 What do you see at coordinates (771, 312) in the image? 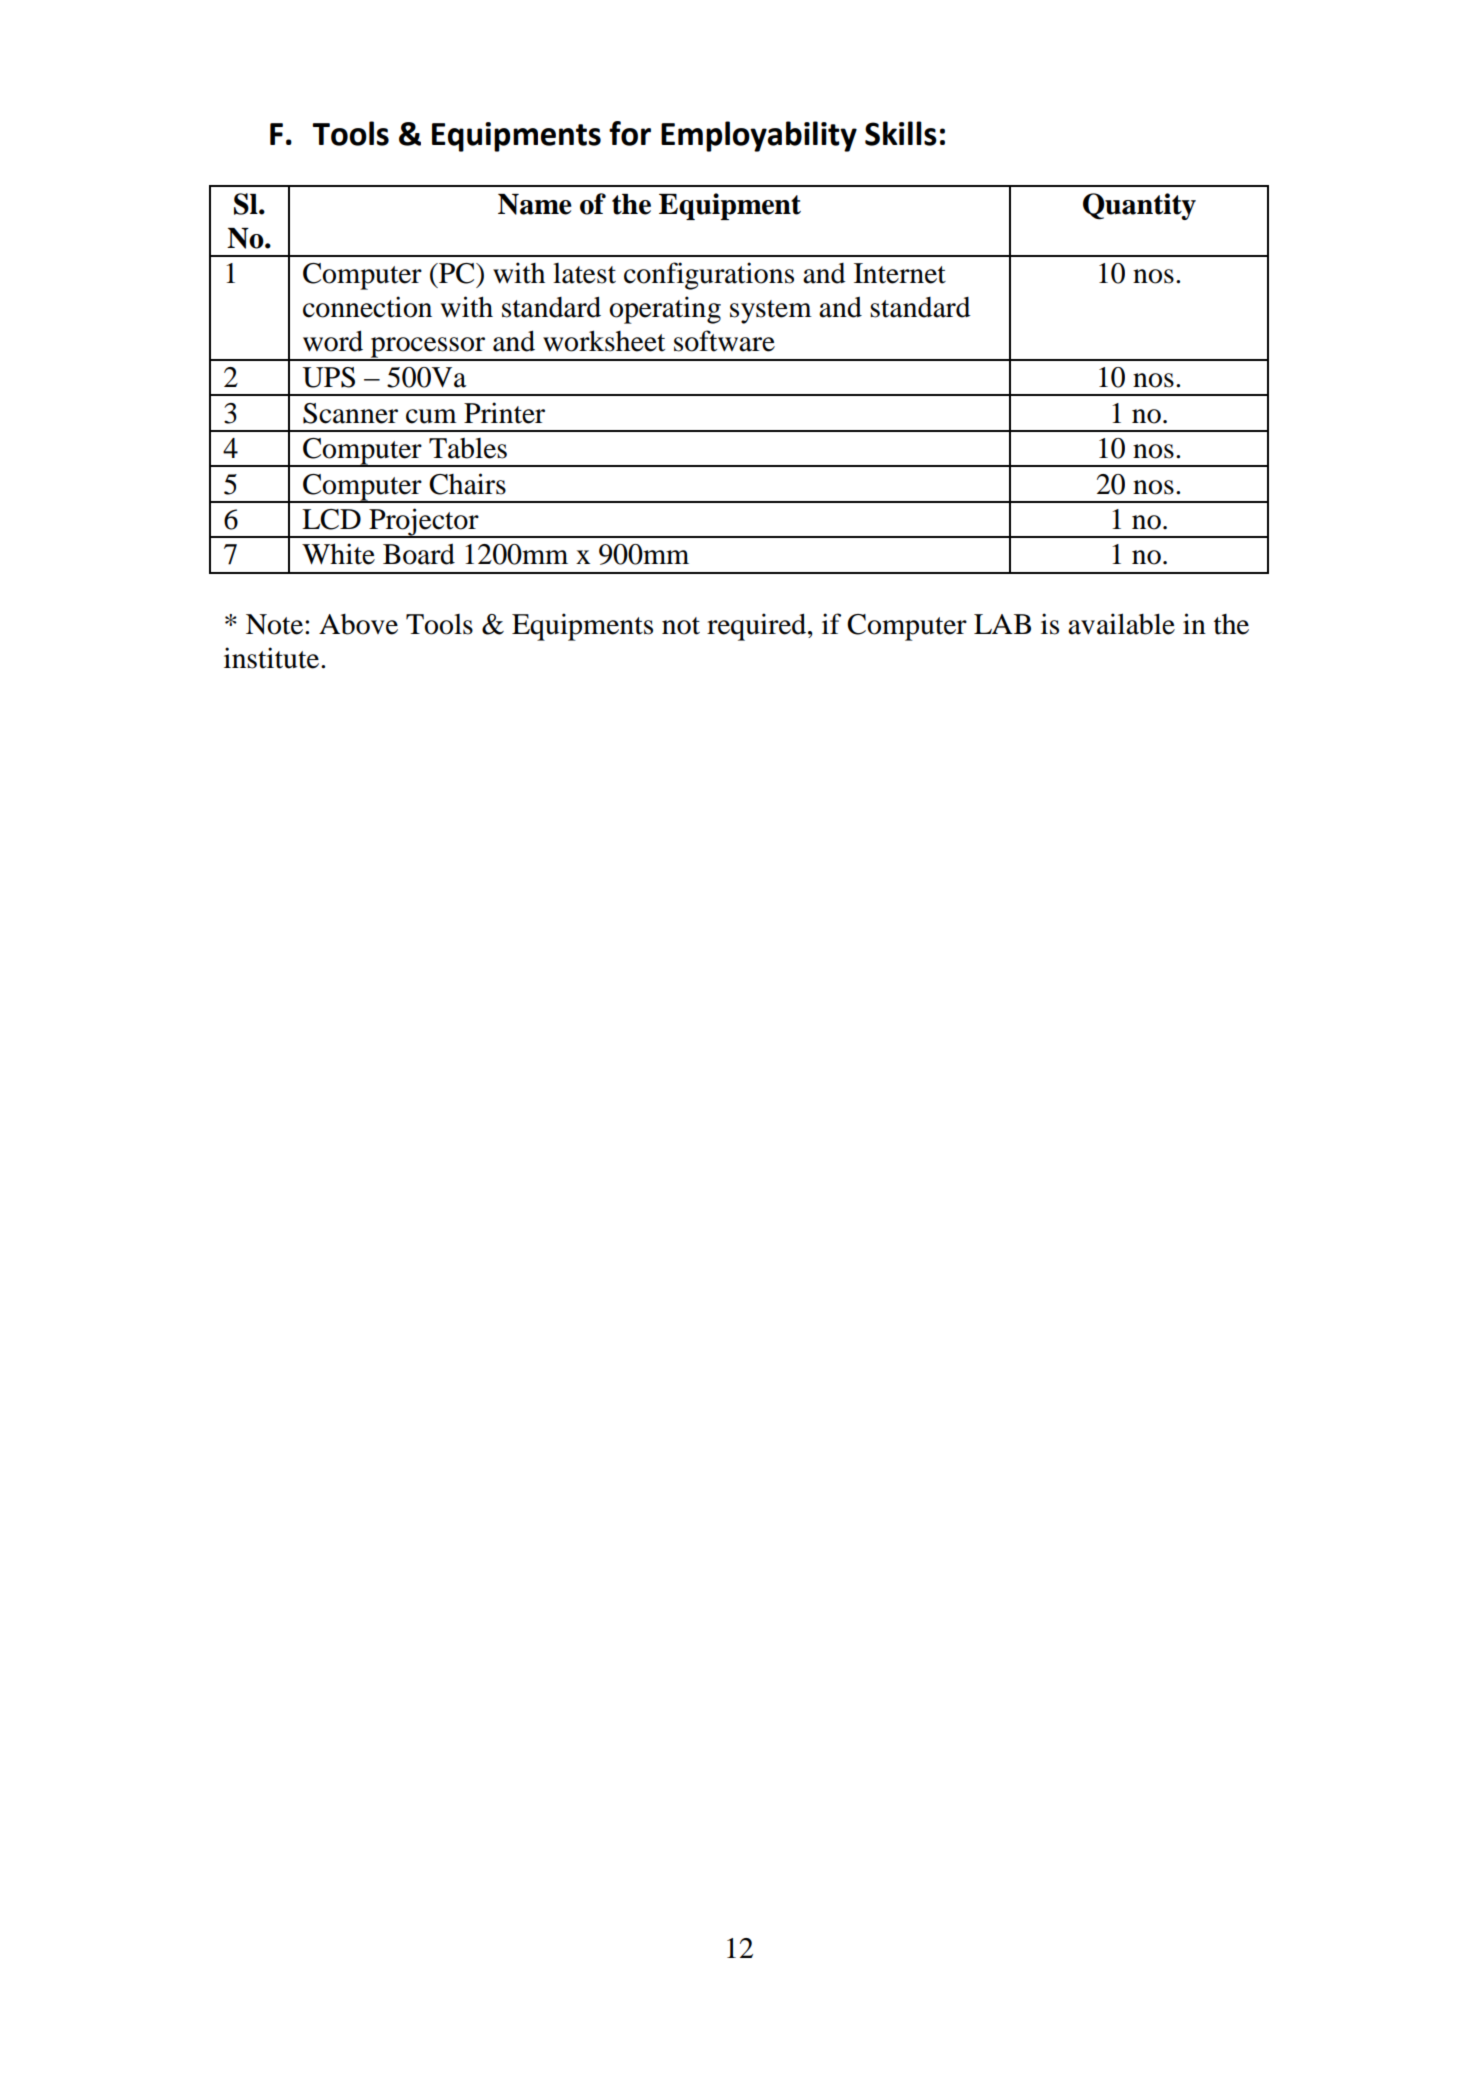
I see `system` at bounding box center [771, 312].
